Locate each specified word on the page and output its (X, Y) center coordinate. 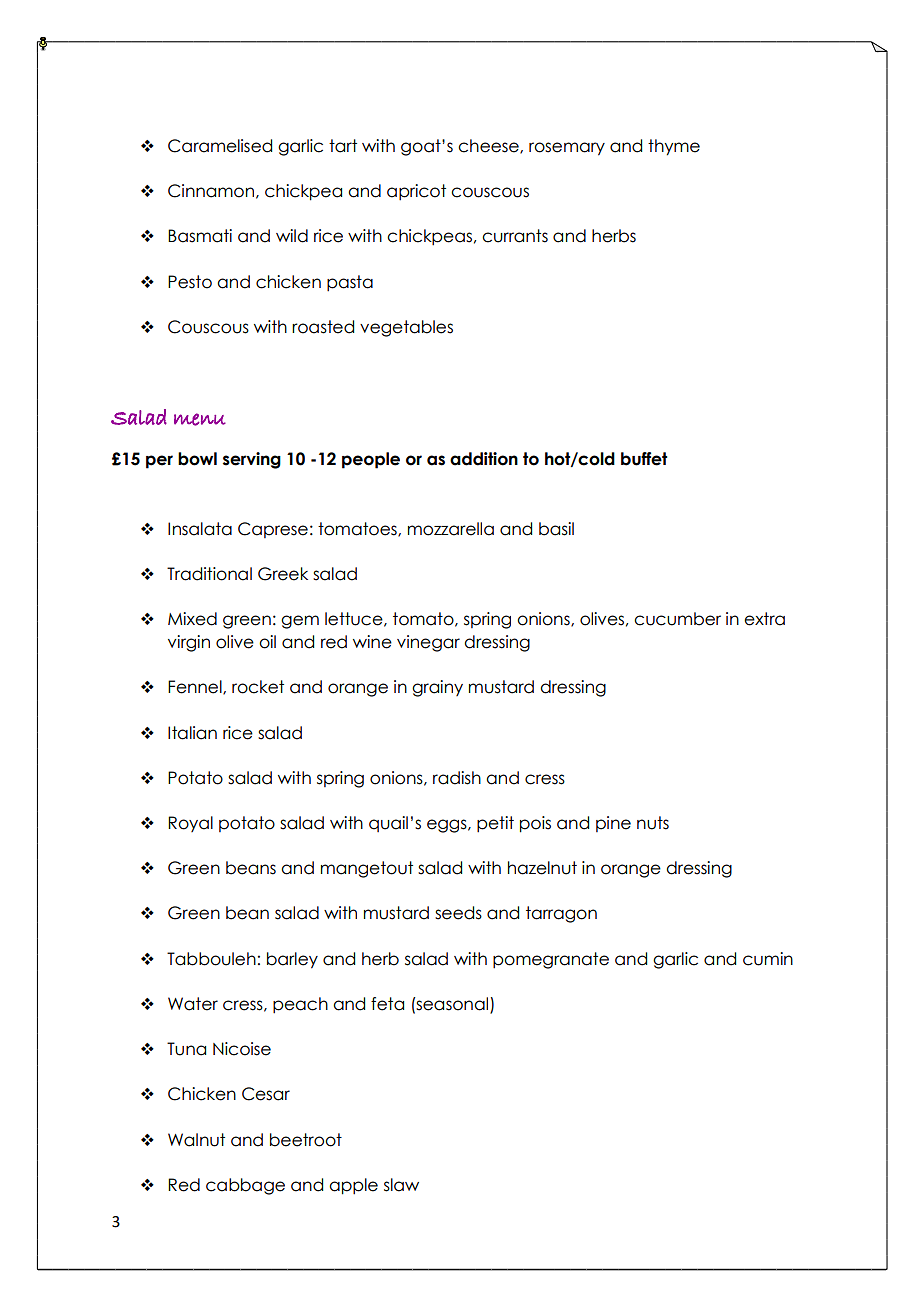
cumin (768, 959)
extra (764, 619)
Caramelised (220, 146)
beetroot (306, 1140)
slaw (401, 1185)
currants (515, 236)
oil (267, 642)
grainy (437, 688)
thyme (674, 147)
